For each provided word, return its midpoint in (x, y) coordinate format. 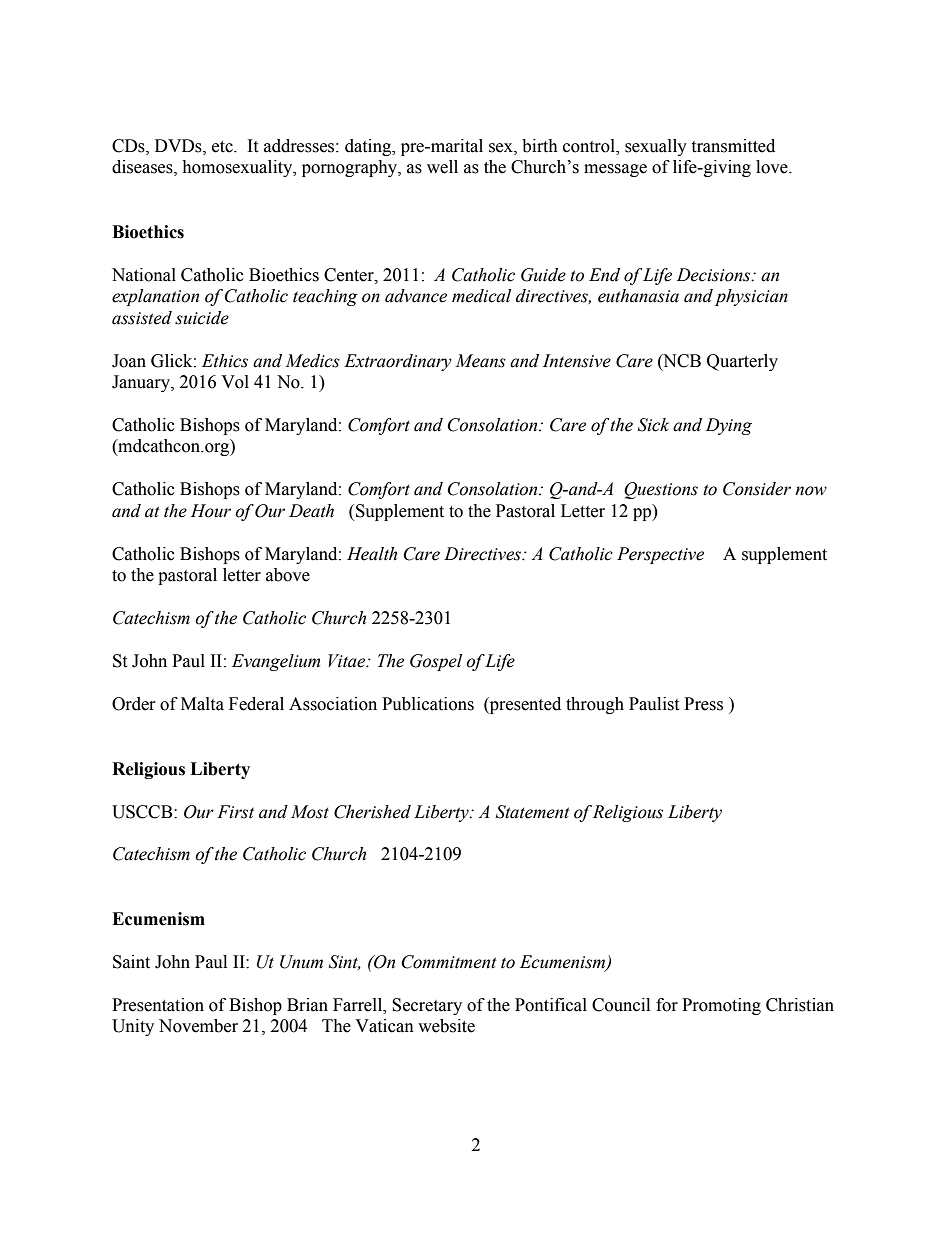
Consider (757, 489)
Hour (211, 511)
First (235, 812)
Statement (533, 812)
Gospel (436, 662)
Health (372, 554)
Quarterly (742, 362)
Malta (202, 704)
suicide (202, 318)
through (595, 705)
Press (703, 704)
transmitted (733, 146)
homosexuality (238, 168)
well (442, 167)
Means (480, 361)
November (198, 1026)
